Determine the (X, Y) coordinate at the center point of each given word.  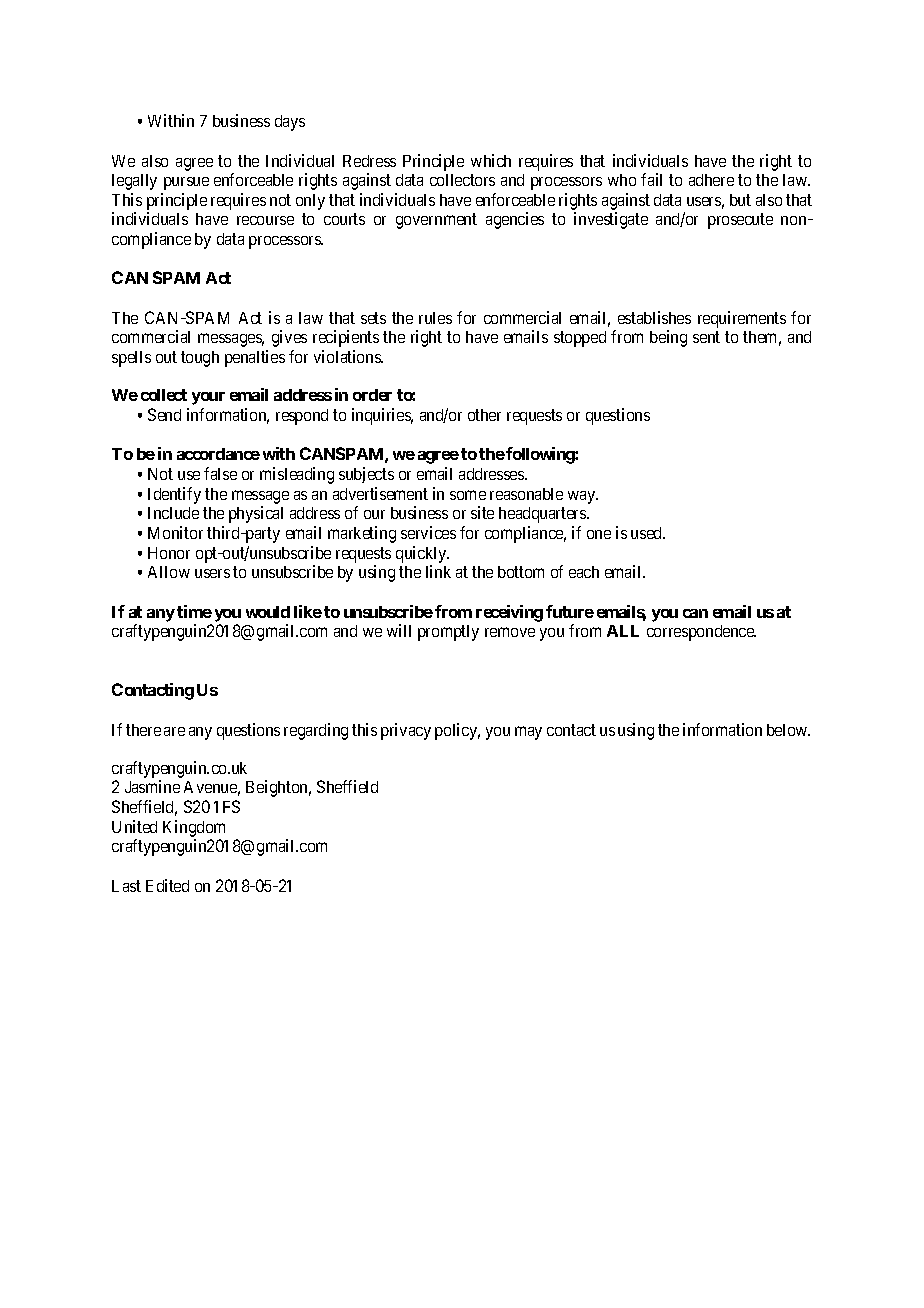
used (648, 533)
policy (457, 731)
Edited (167, 885)
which (491, 160)
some (468, 495)
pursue (186, 183)
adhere (711, 180)
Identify (174, 495)
